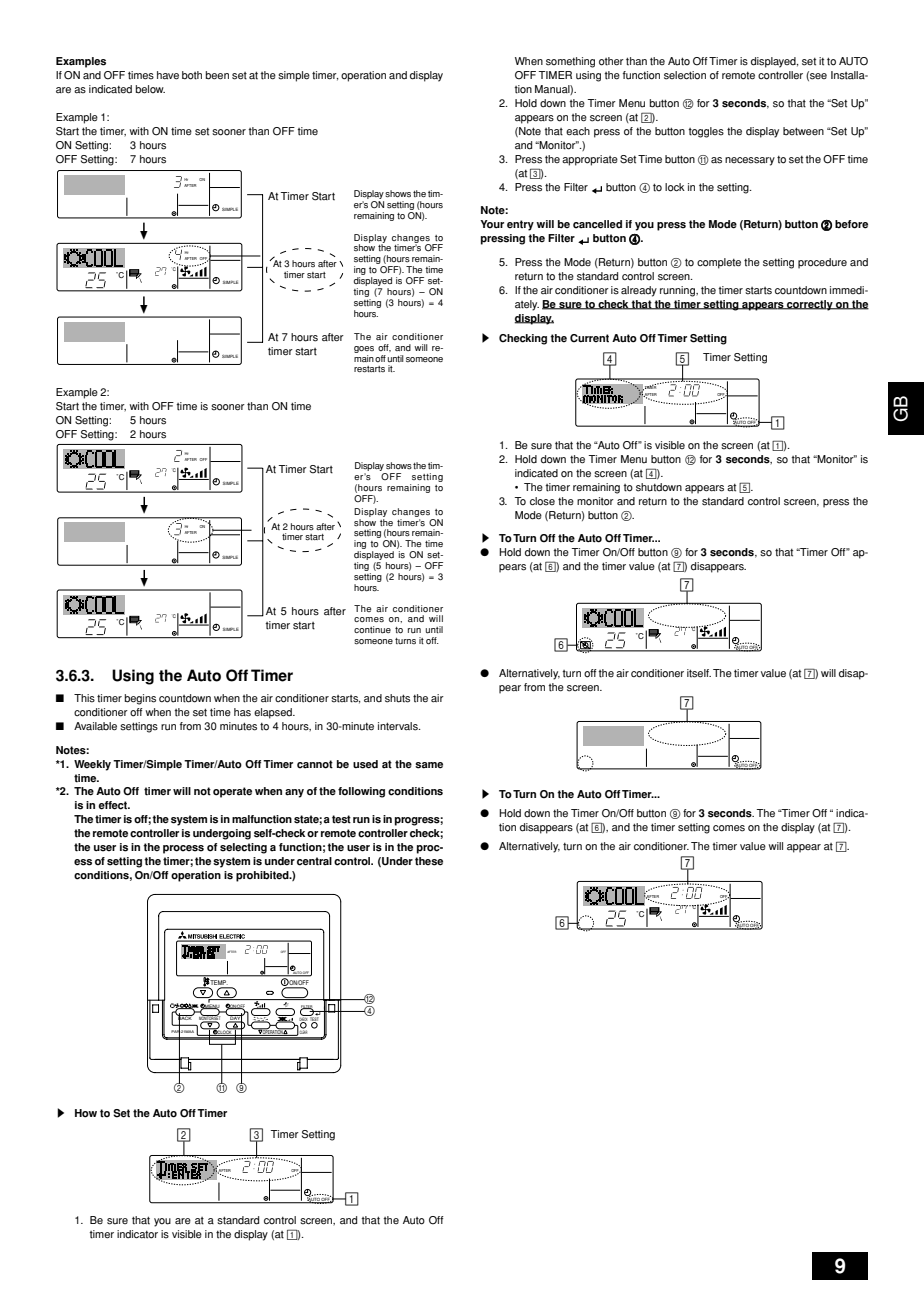 This image has height=1308, width=924. I want to click on goes, so click(364, 349).
